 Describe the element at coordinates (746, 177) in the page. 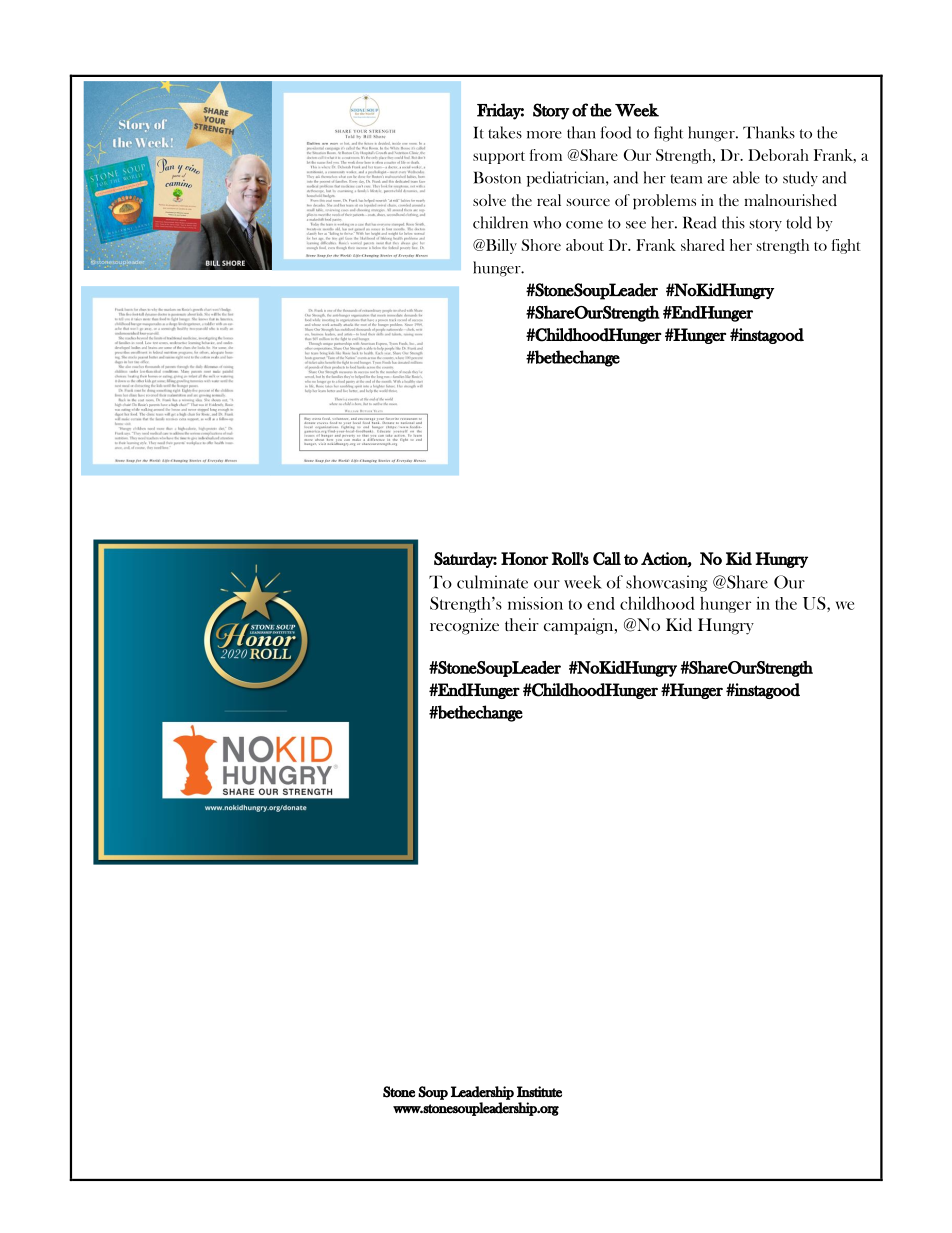

I see `able` at that location.
